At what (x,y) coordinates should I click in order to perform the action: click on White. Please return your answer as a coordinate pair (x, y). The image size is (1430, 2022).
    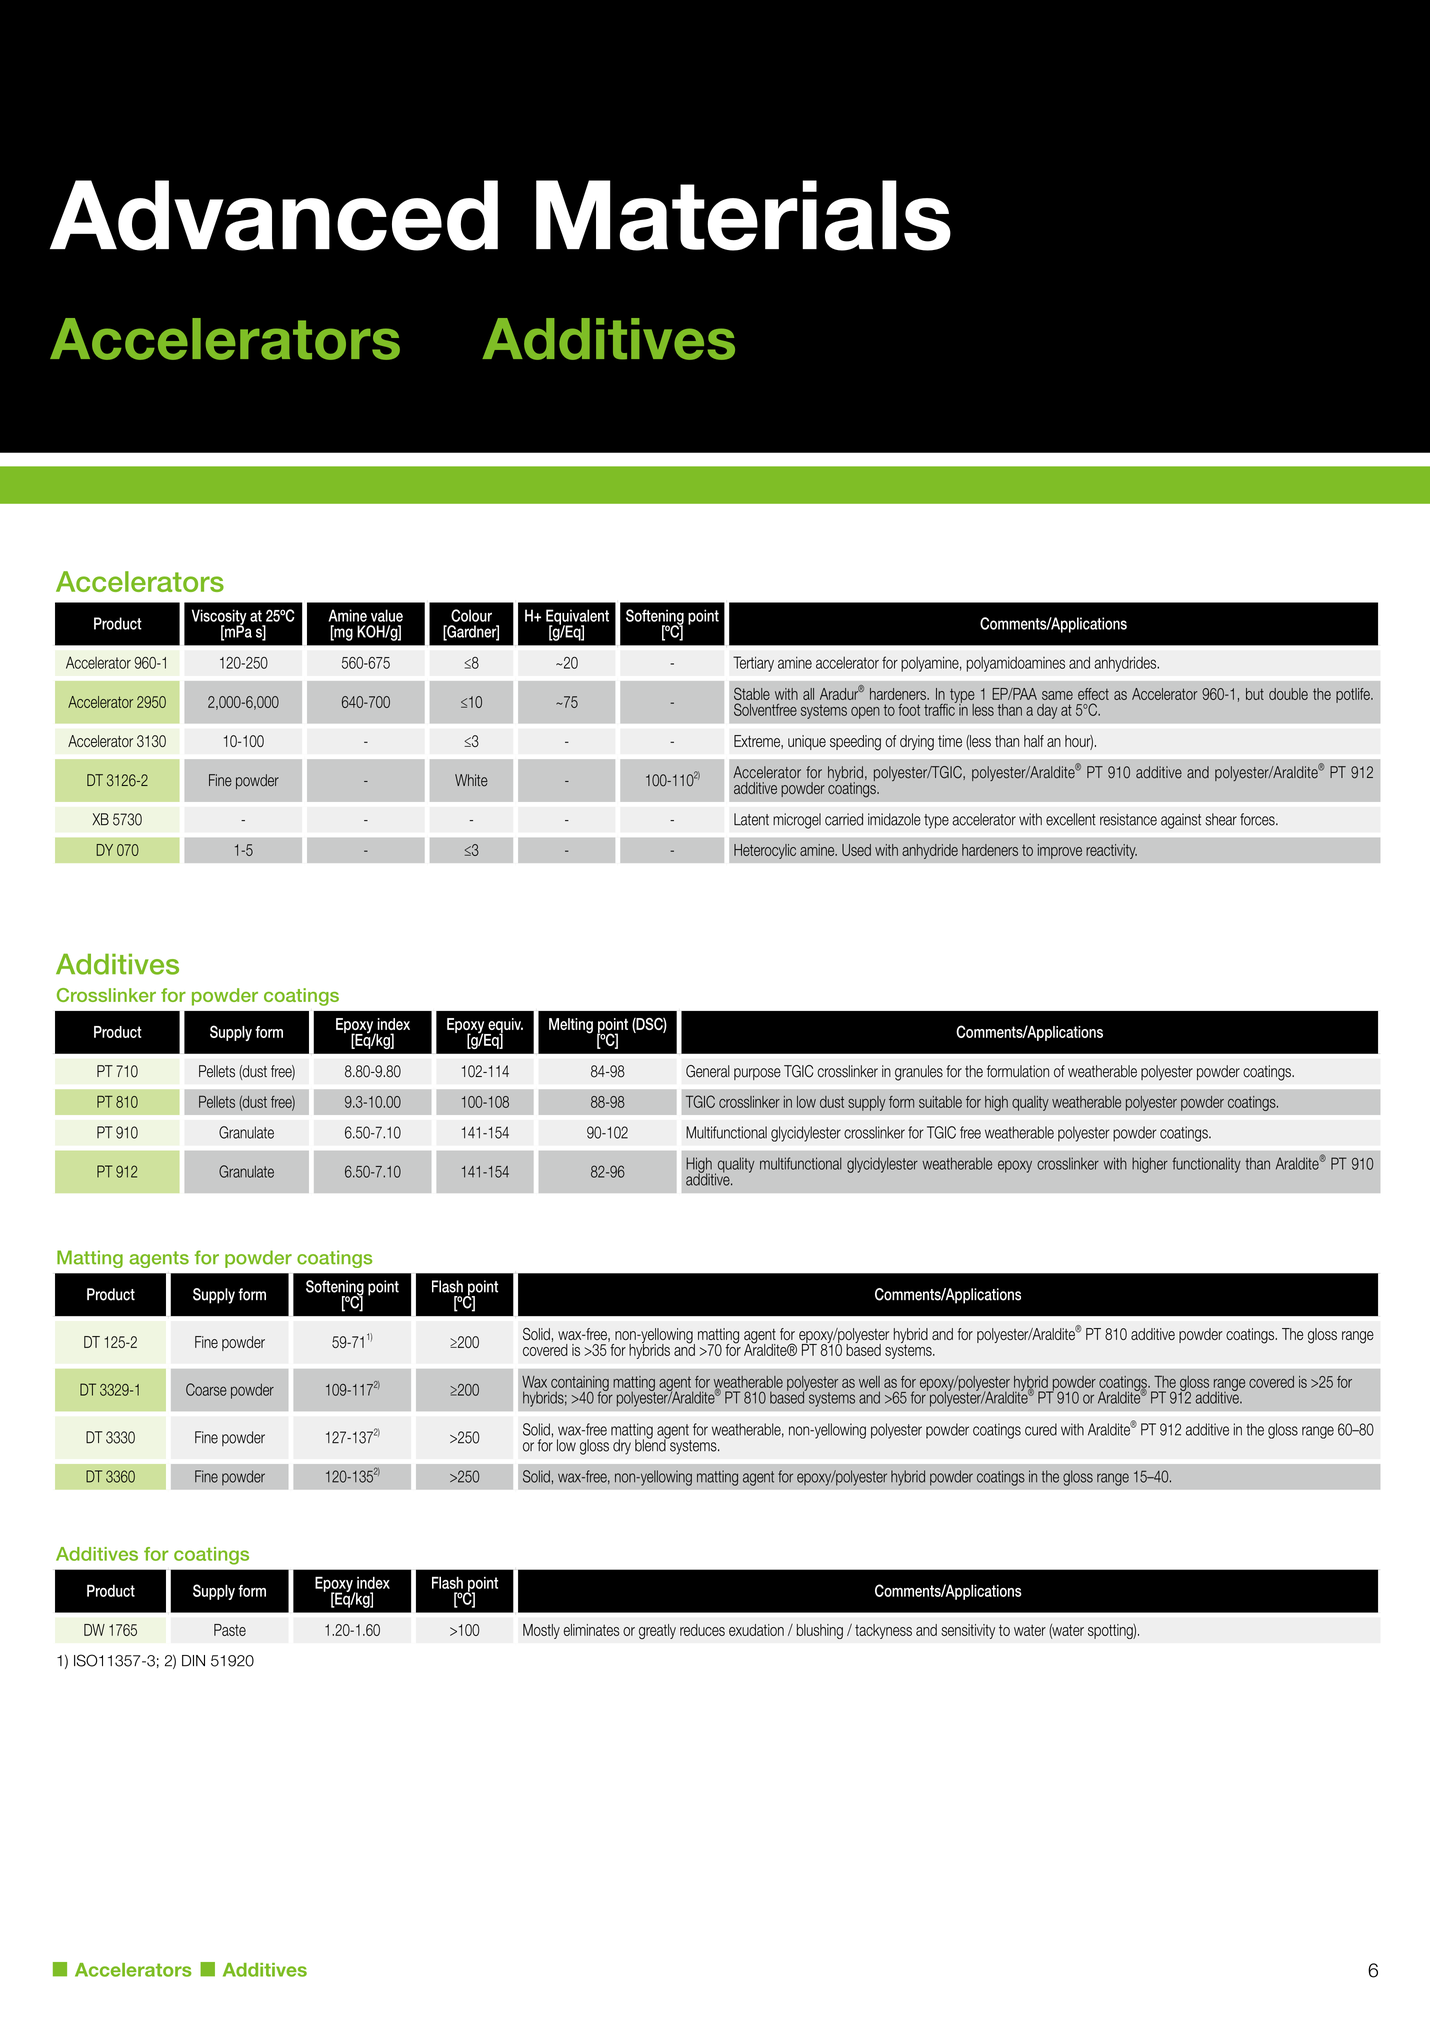
    Looking at the image, I should click on (471, 780).
